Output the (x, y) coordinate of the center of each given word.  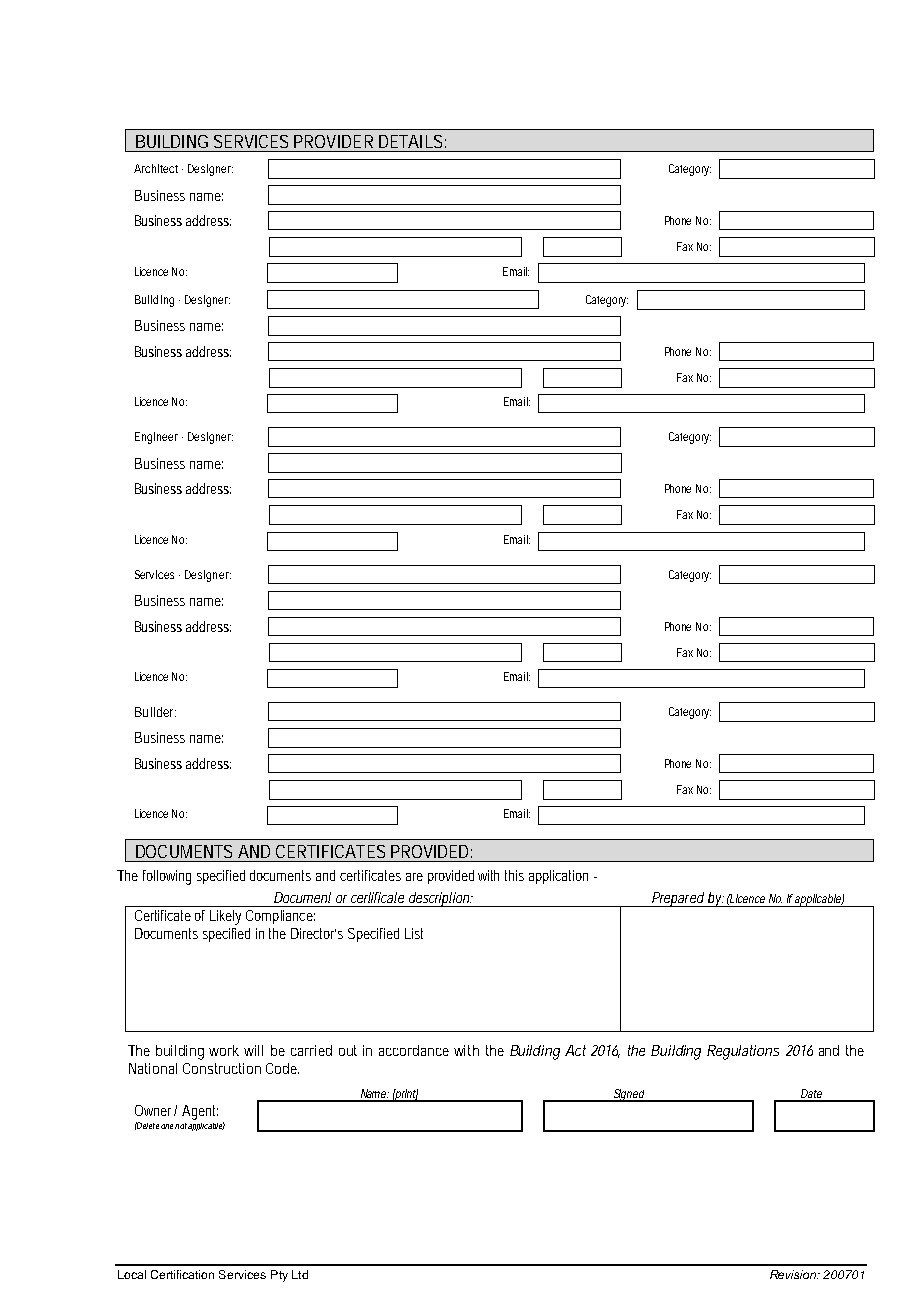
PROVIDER (333, 141)
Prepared (678, 899)
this (514, 875)
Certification (182, 1274)
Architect (156, 168)
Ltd (300, 1274)
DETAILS (410, 141)
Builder (155, 712)
